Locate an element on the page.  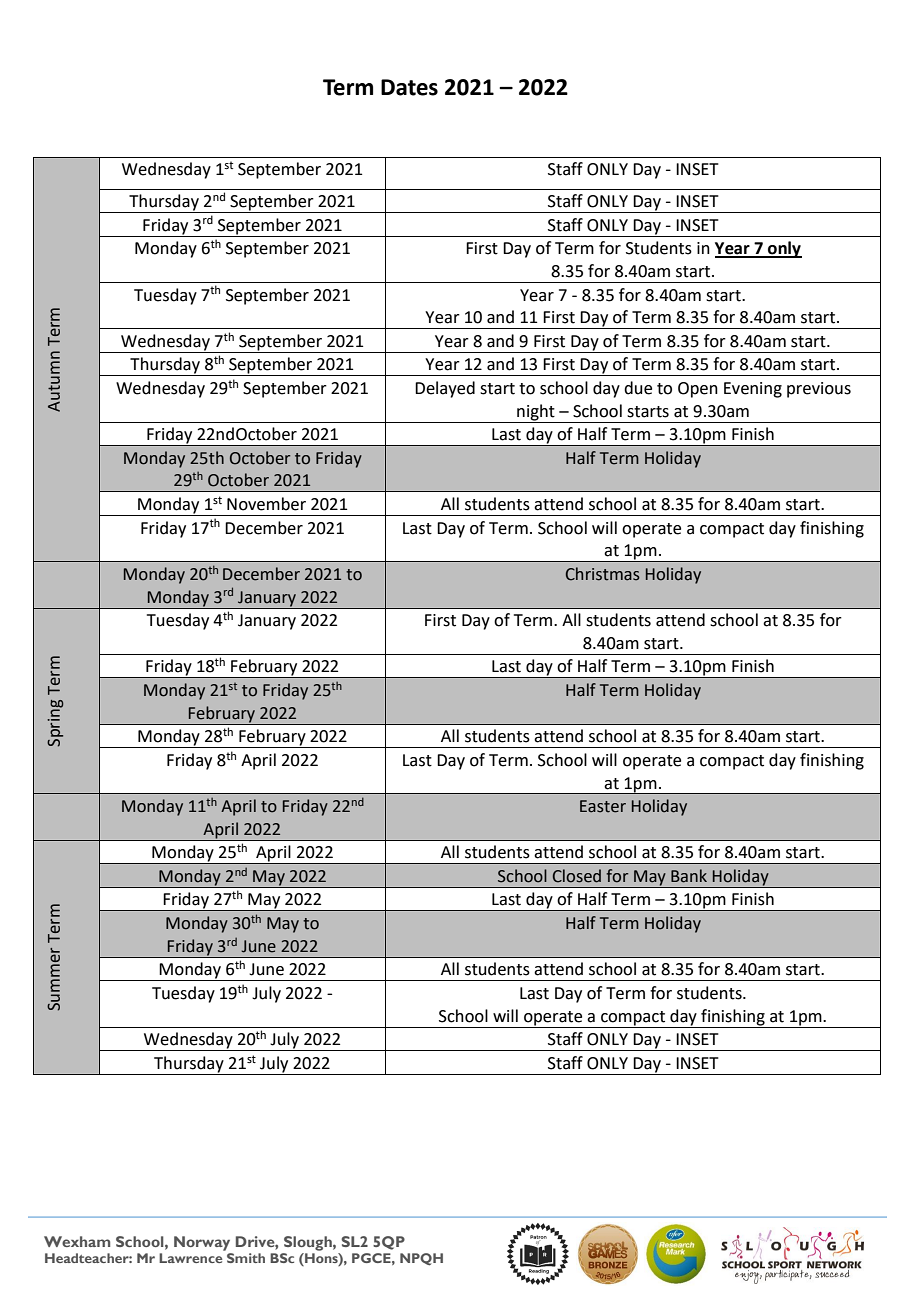
Evening is located at coordinates (753, 390).
